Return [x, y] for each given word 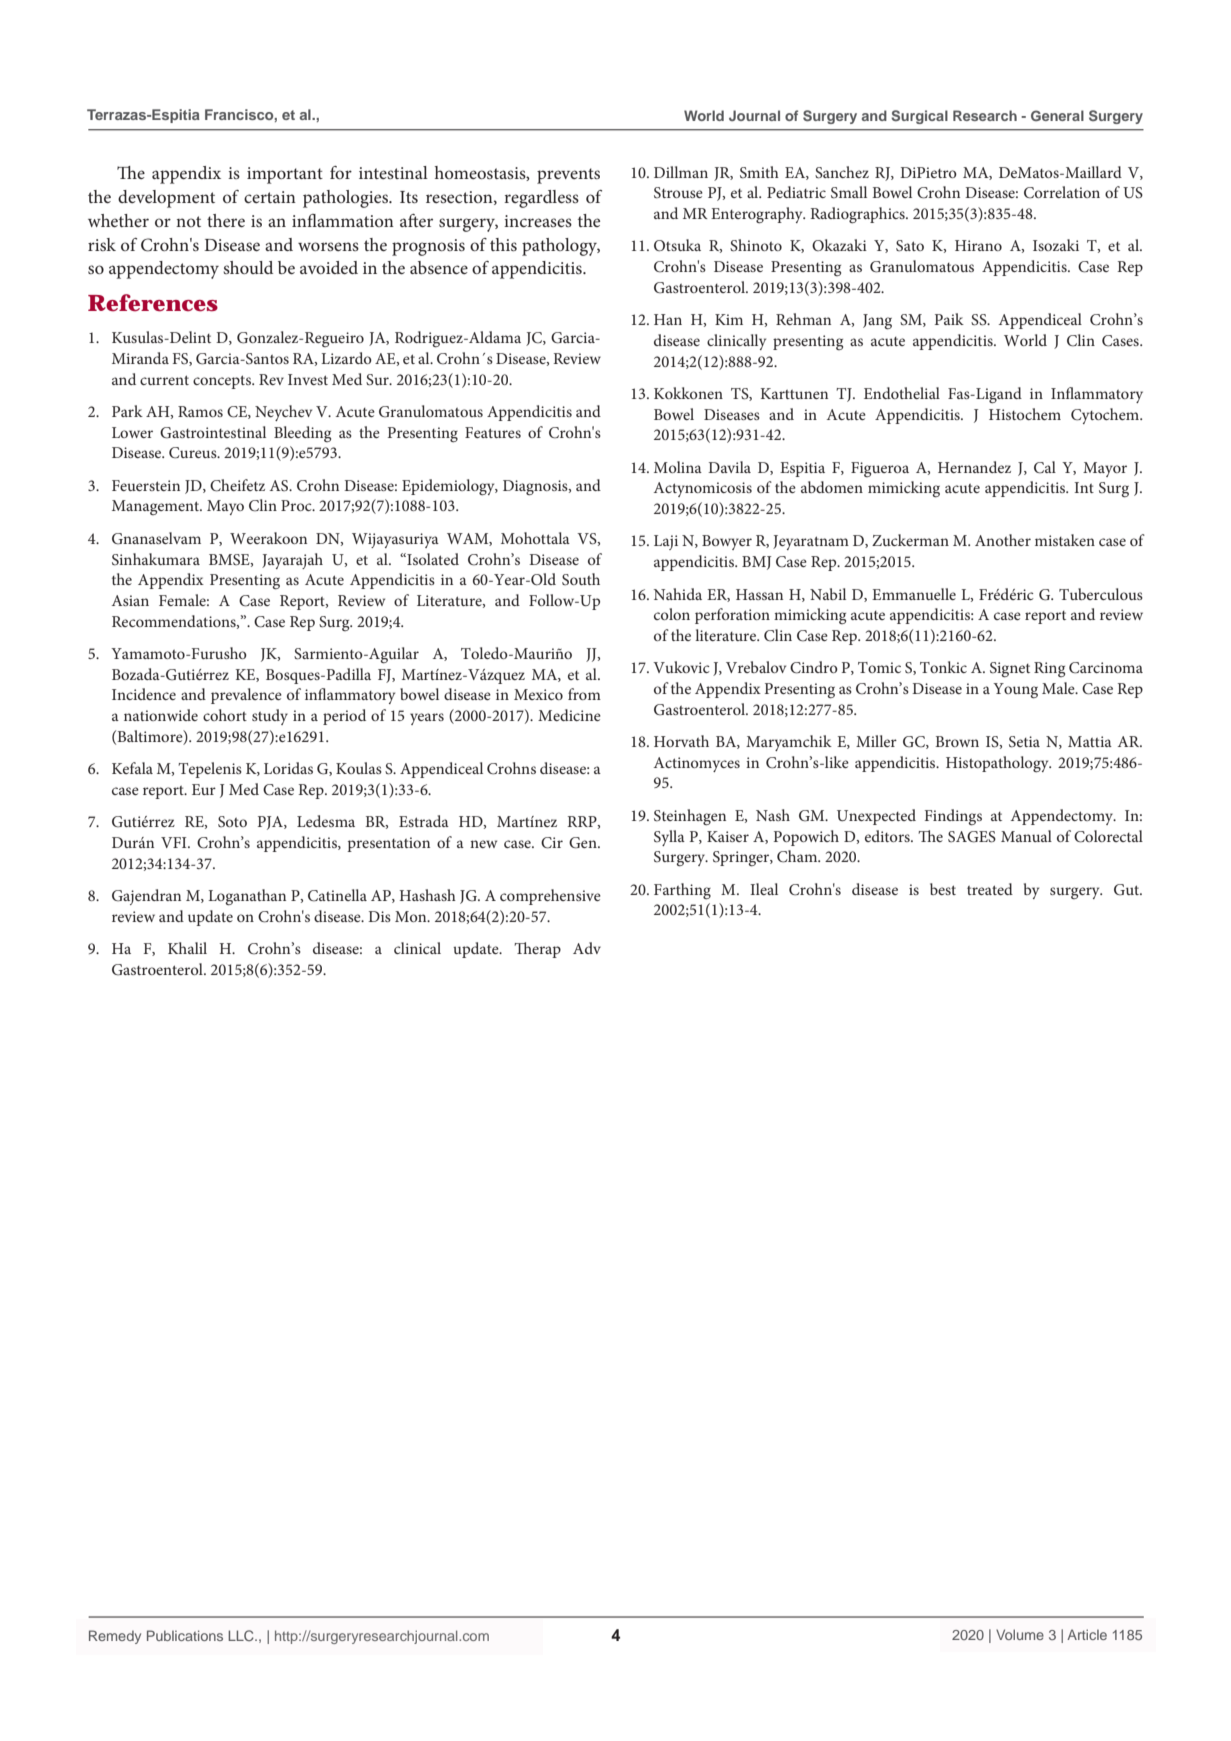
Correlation [1062, 192]
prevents [568, 176]
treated [990, 889]
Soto [232, 822]
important [285, 175]
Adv [587, 948]
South [581, 579]
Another [1003, 540]
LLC [242, 1635]
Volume [1020, 1634]
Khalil [187, 948]
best [943, 889]
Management [156, 507]
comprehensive [550, 897]
